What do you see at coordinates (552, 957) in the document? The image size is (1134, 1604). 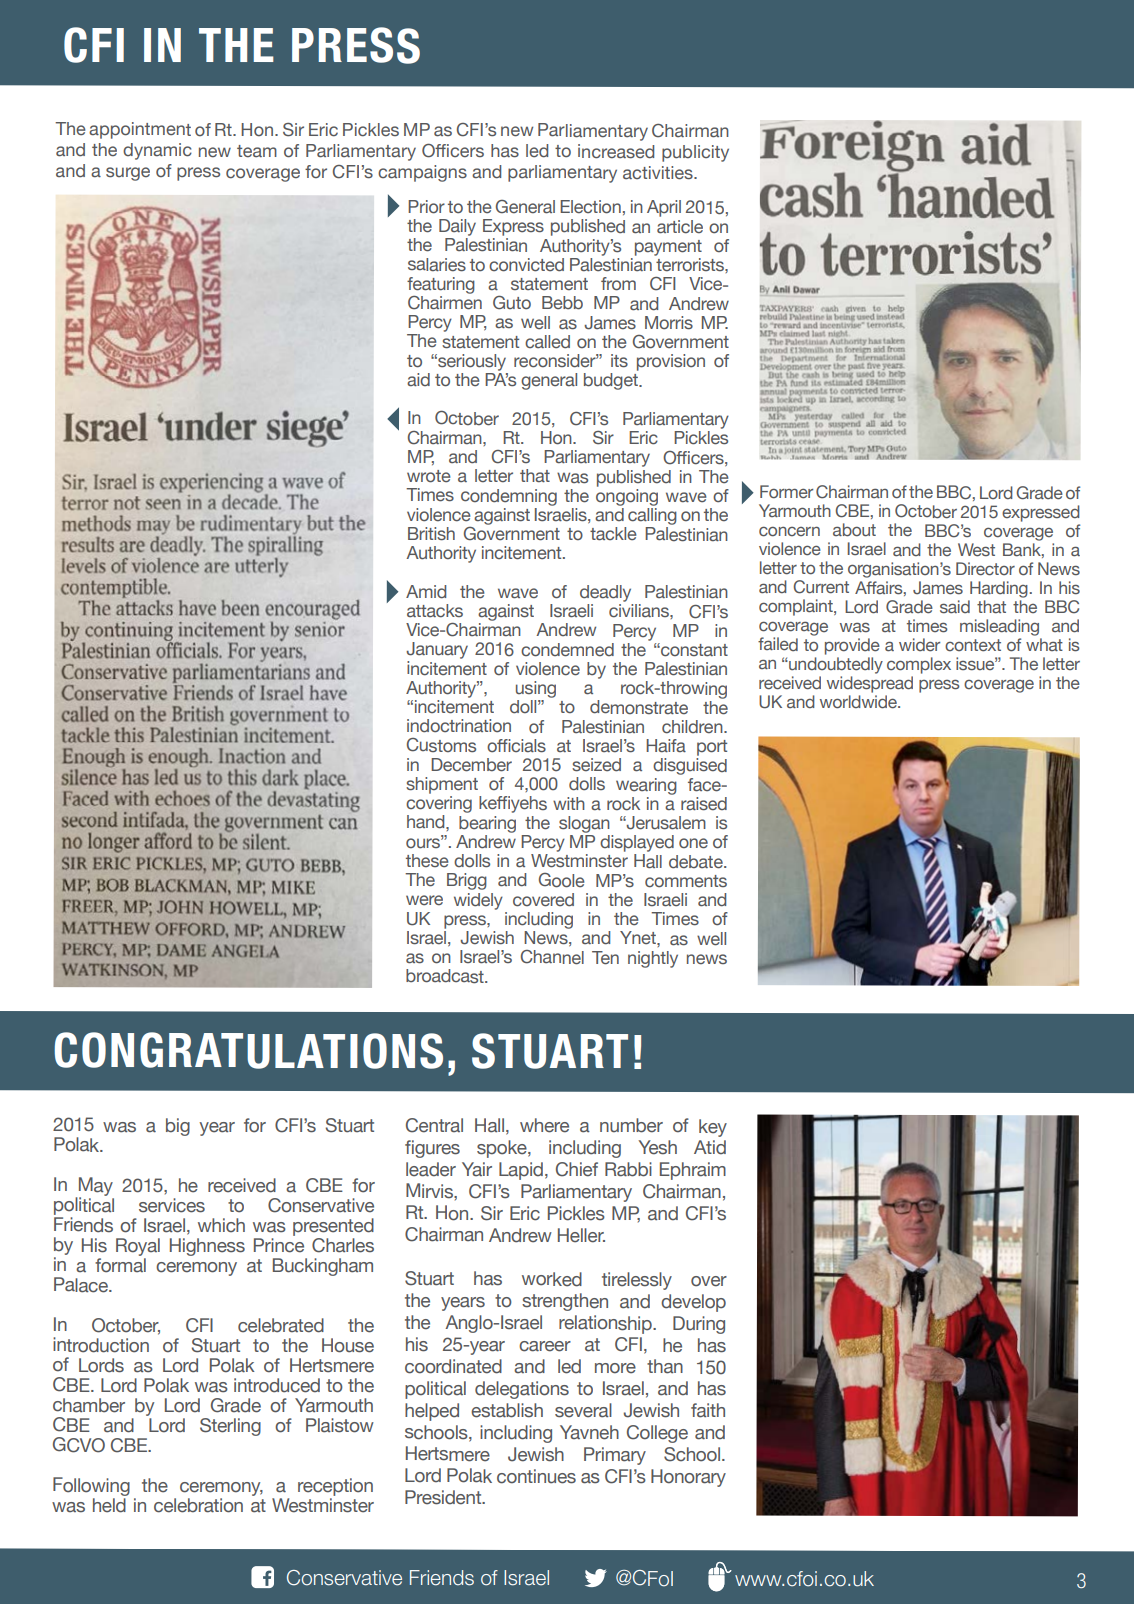 I see `Channel` at bounding box center [552, 957].
